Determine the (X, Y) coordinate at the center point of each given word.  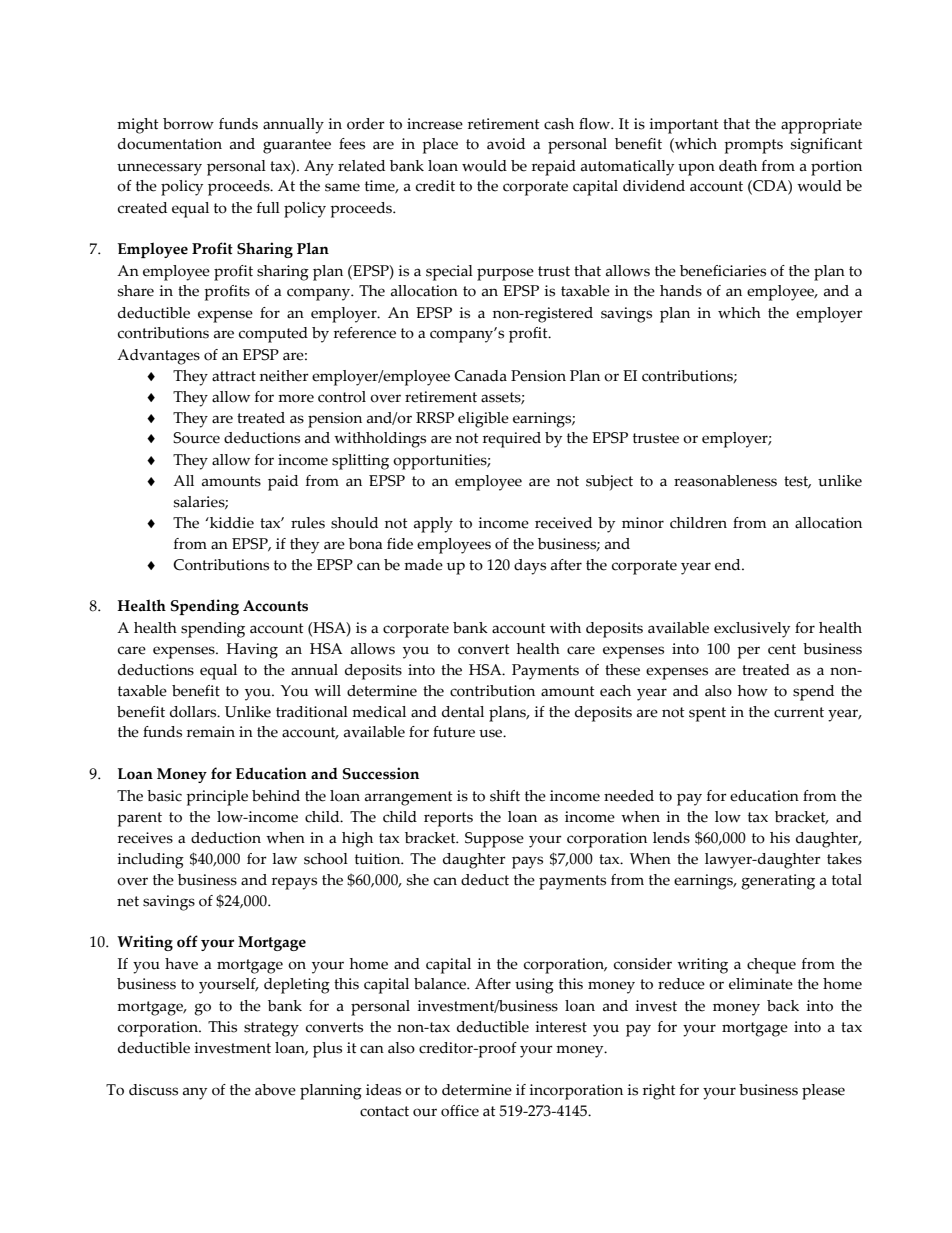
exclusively (752, 630)
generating (778, 882)
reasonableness (725, 481)
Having (252, 651)
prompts (753, 146)
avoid (506, 144)
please (823, 1092)
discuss (153, 1090)
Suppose (494, 840)
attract (234, 376)
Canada (480, 376)
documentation (170, 144)
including (150, 861)
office (460, 1111)
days (530, 567)
